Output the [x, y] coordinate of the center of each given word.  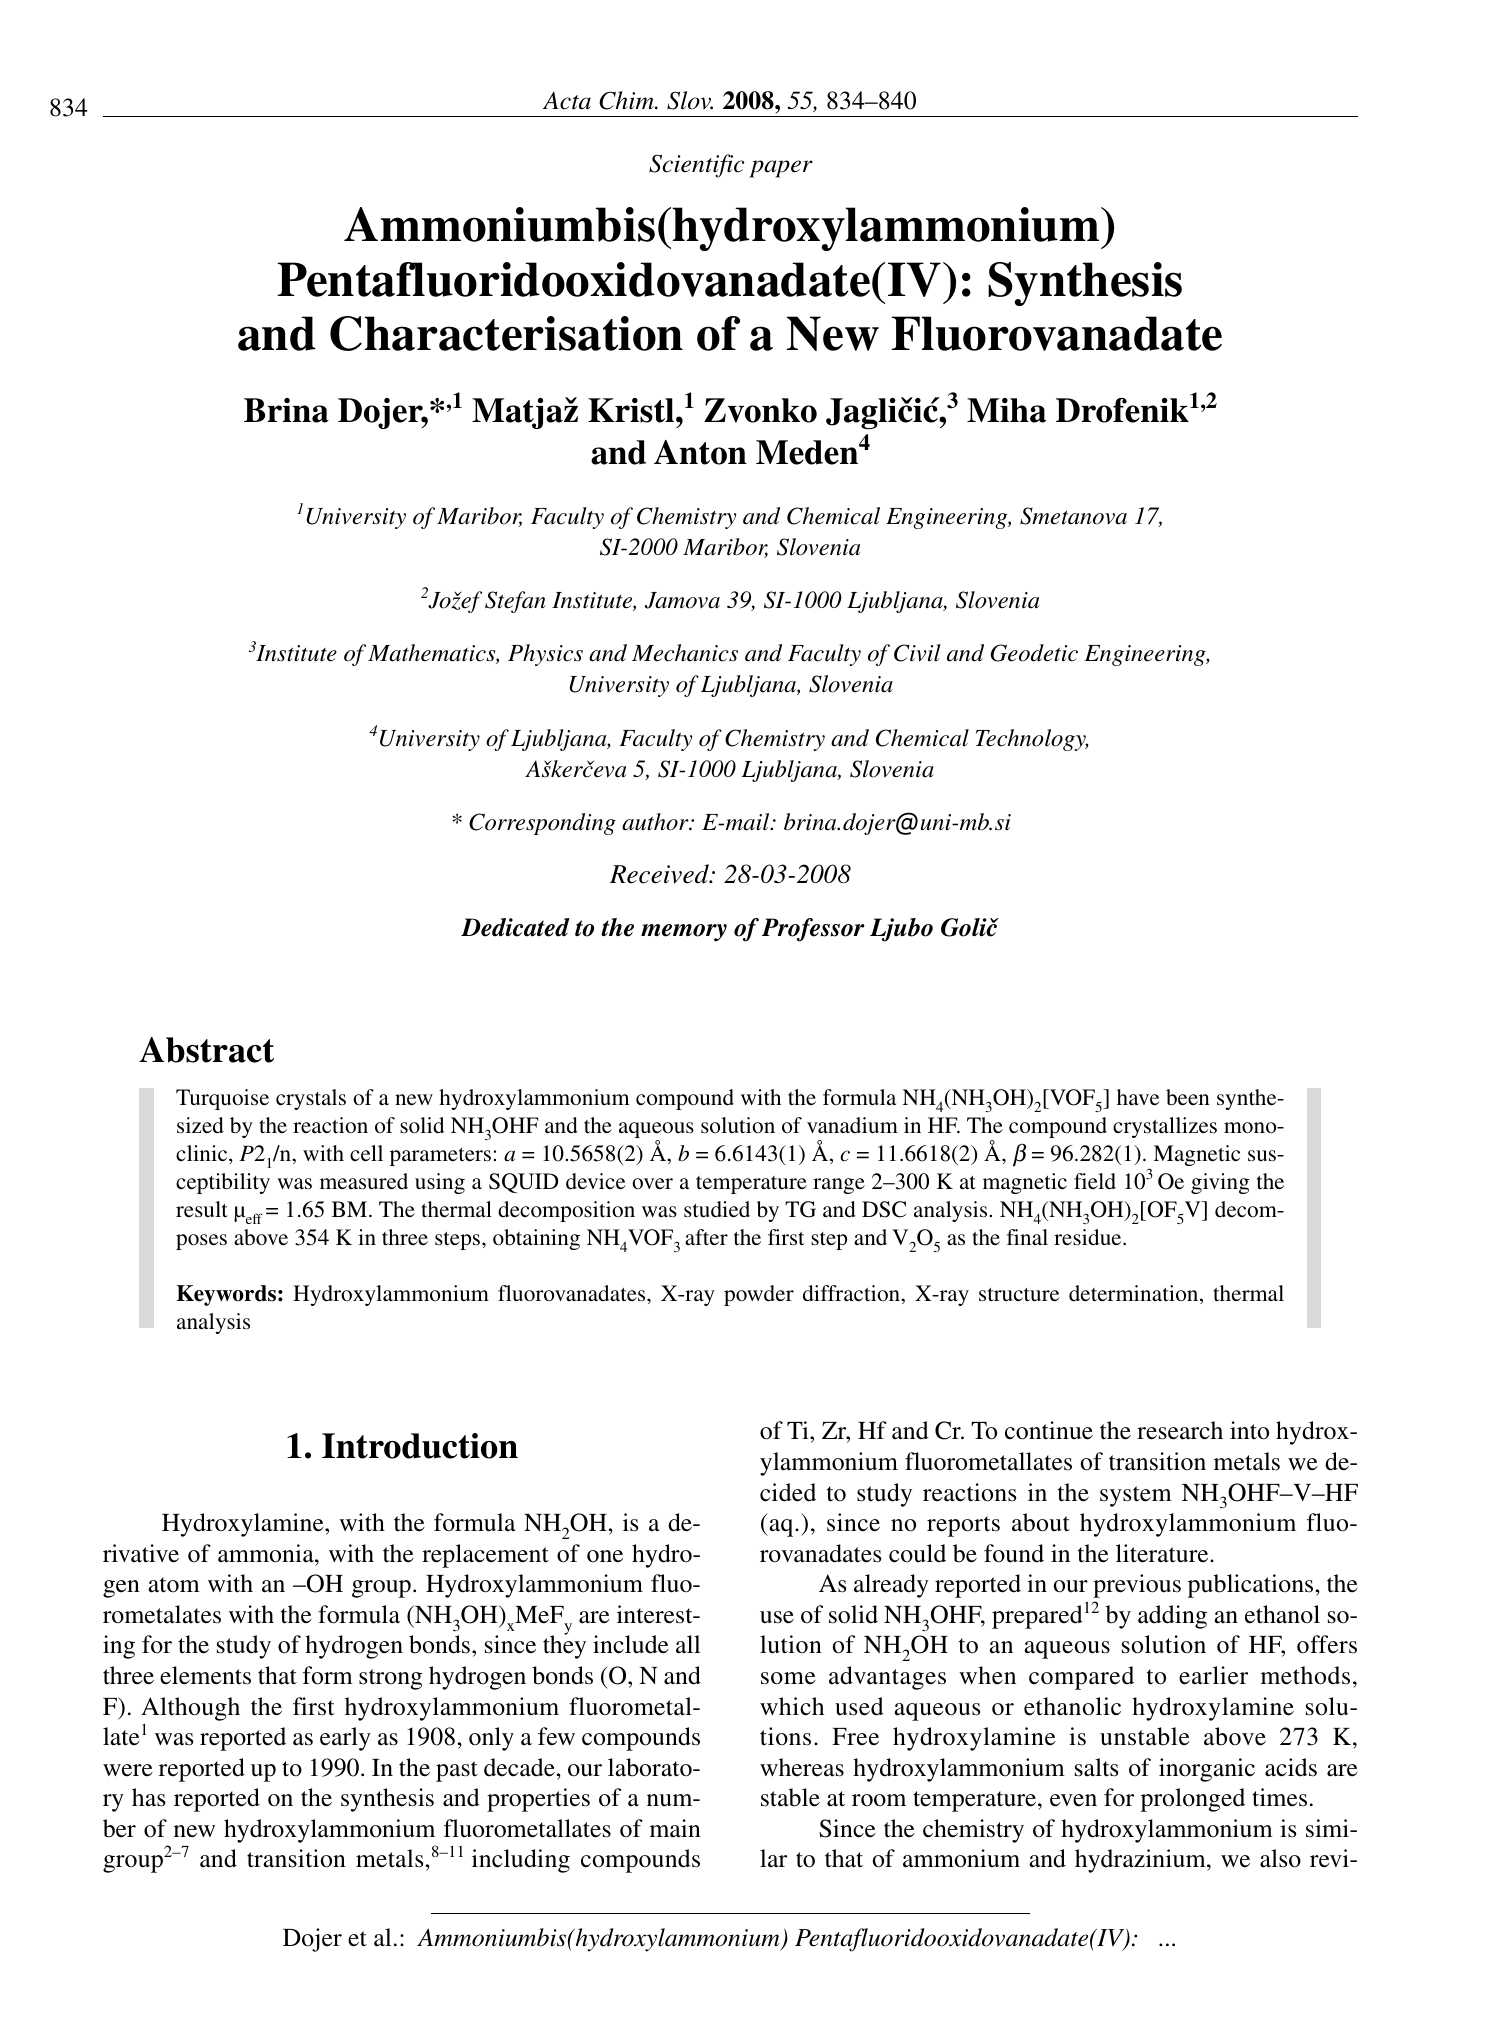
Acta [567, 101]
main [675, 1828]
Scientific [696, 166]
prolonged [1193, 1800]
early [345, 1739]
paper [781, 169]
